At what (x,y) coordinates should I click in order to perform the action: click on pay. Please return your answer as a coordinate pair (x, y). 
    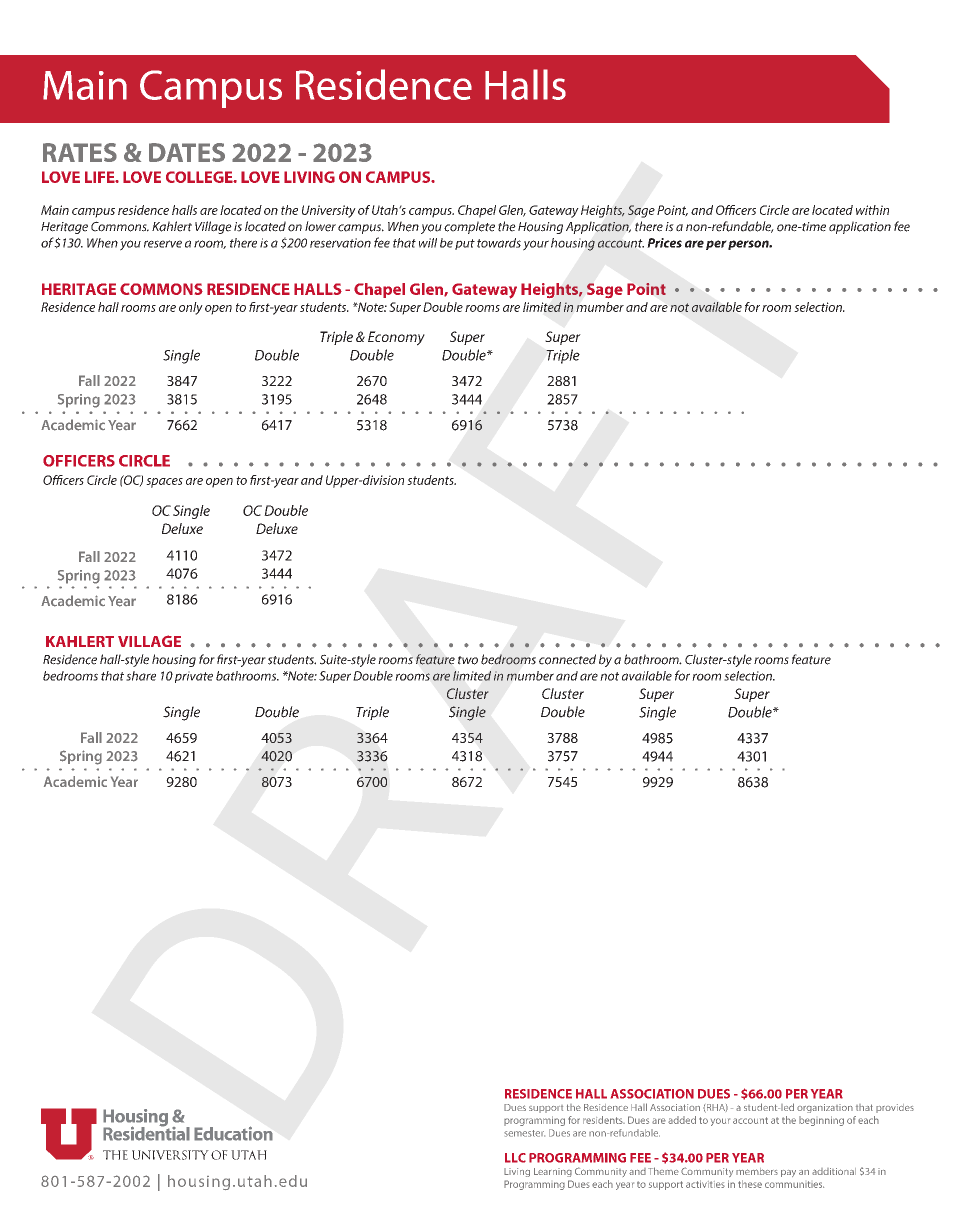
    Looking at the image, I should click on (788, 1173).
